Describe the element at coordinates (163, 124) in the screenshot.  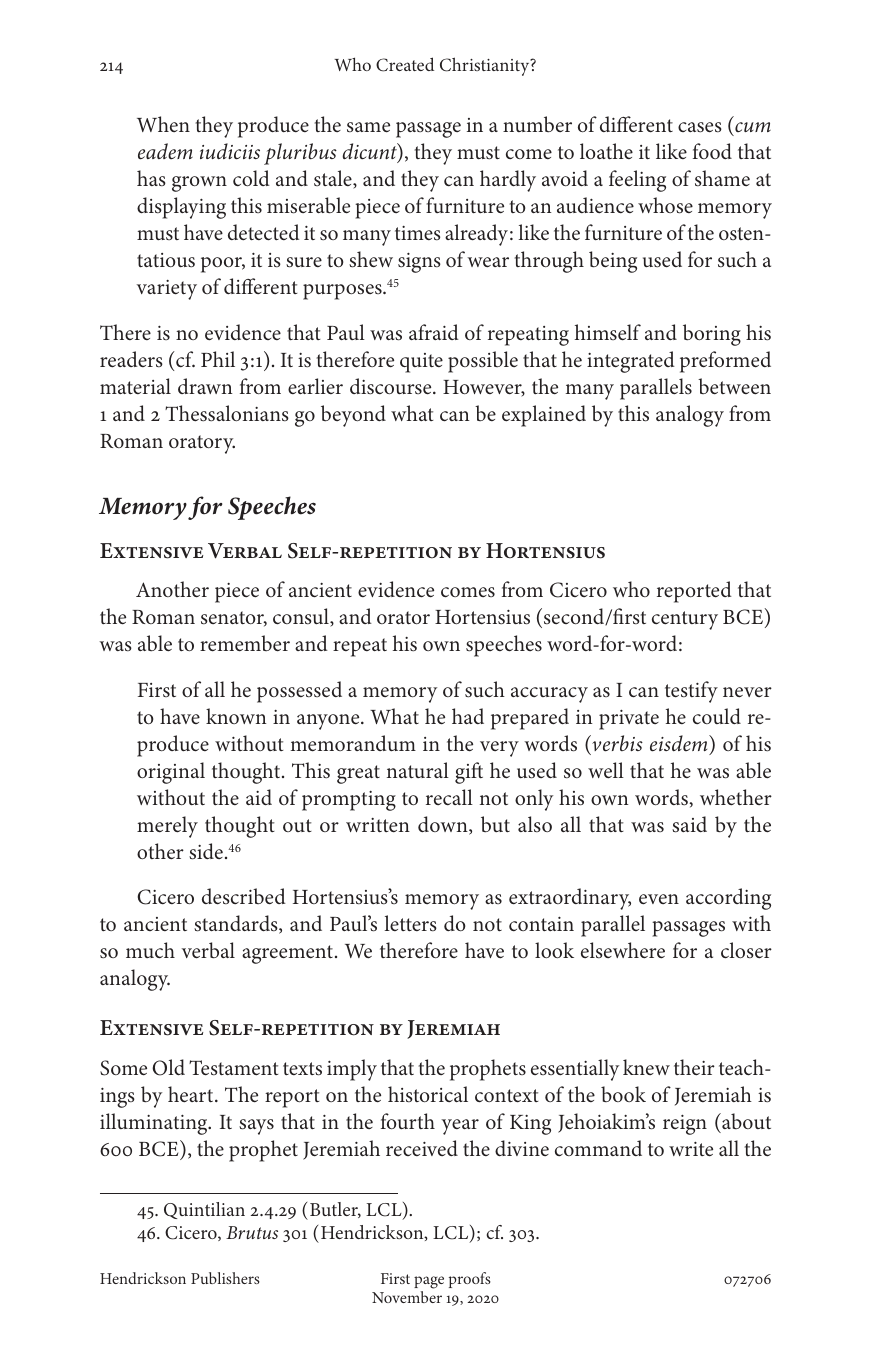
I see `When` at that location.
